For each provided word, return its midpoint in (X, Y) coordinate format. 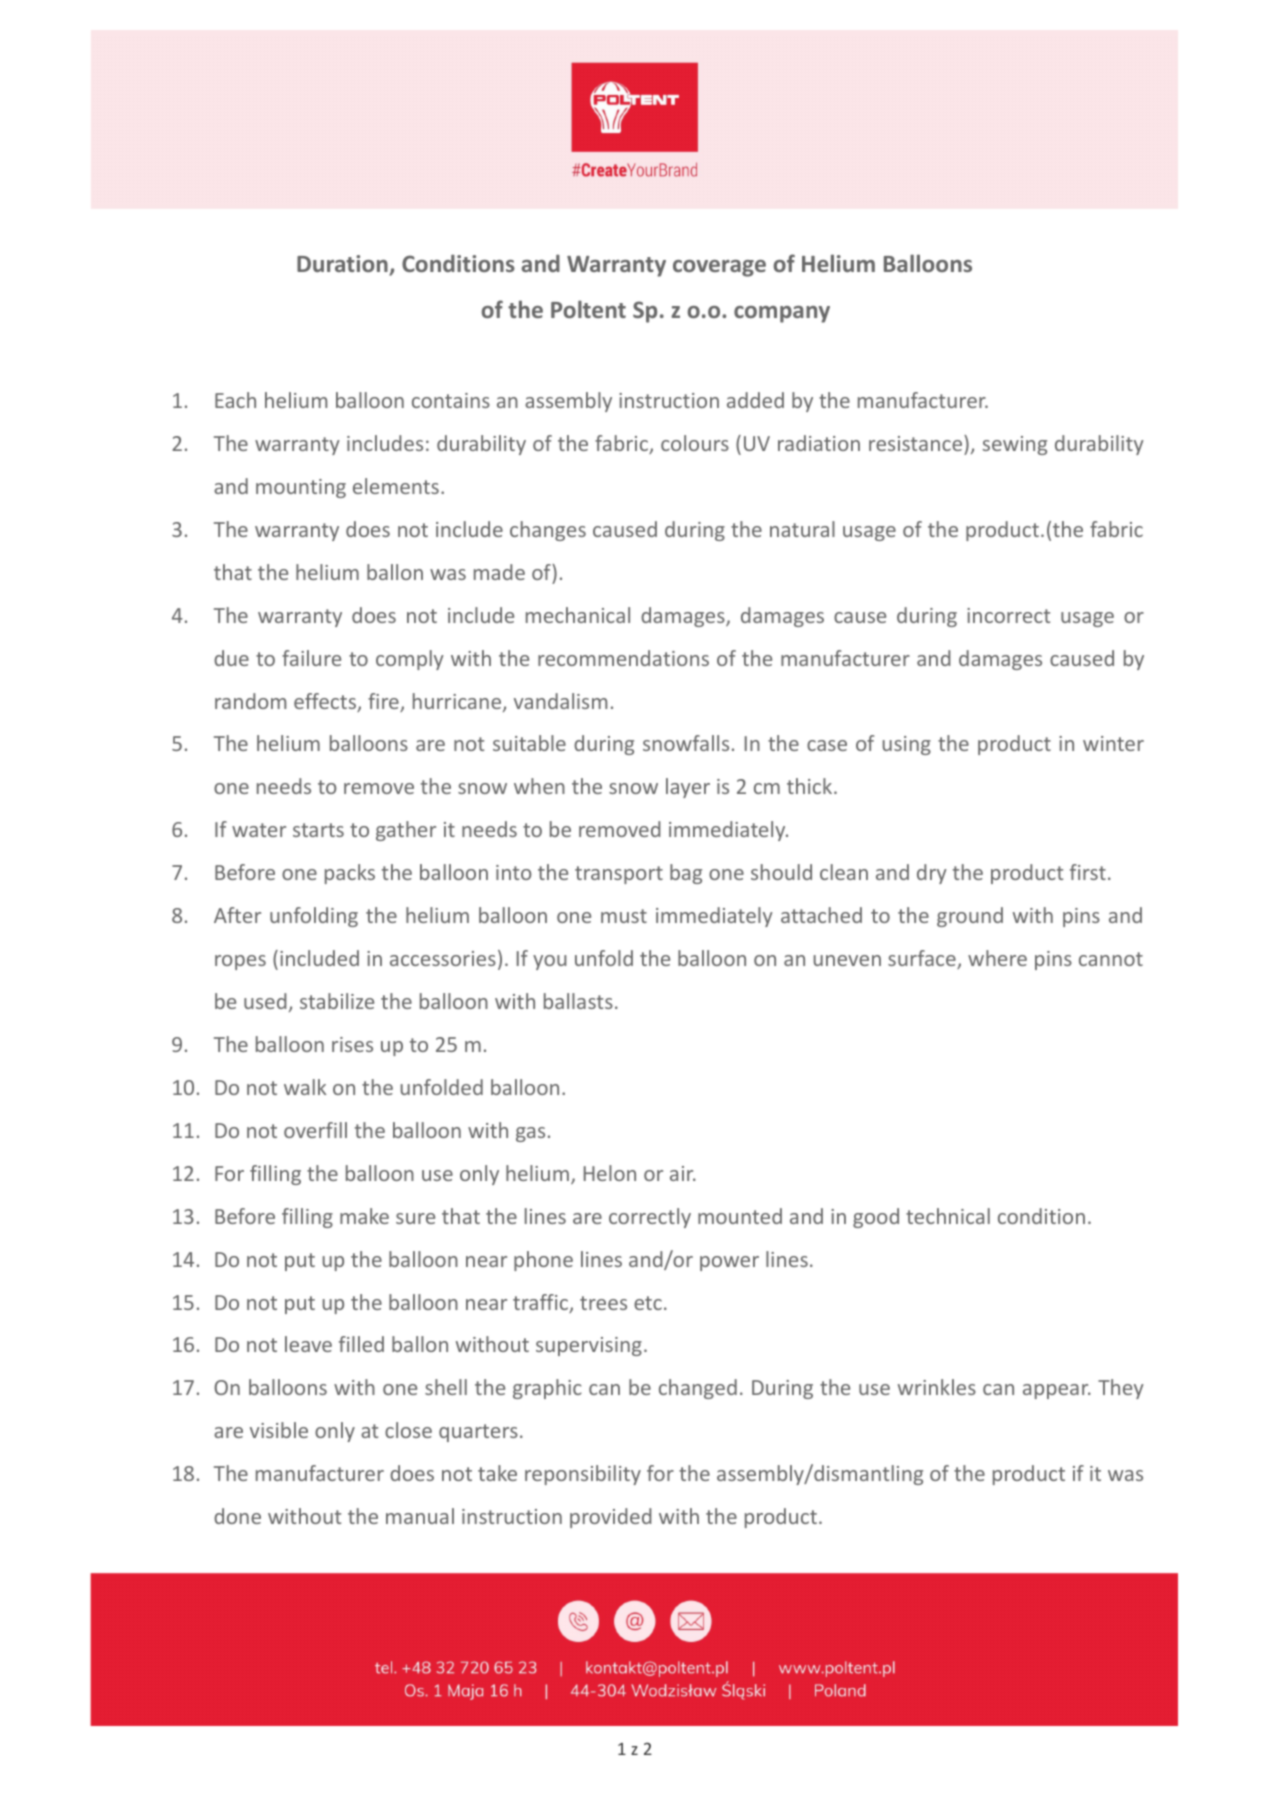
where (997, 958)
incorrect (1008, 615)
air (683, 1173)
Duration (343, 265)
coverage (719, 268)
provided (611, 1518)
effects (326, 702)
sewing (1015, 445)
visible (279, 1430)
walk (305, 1087)
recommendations (623, 658)
